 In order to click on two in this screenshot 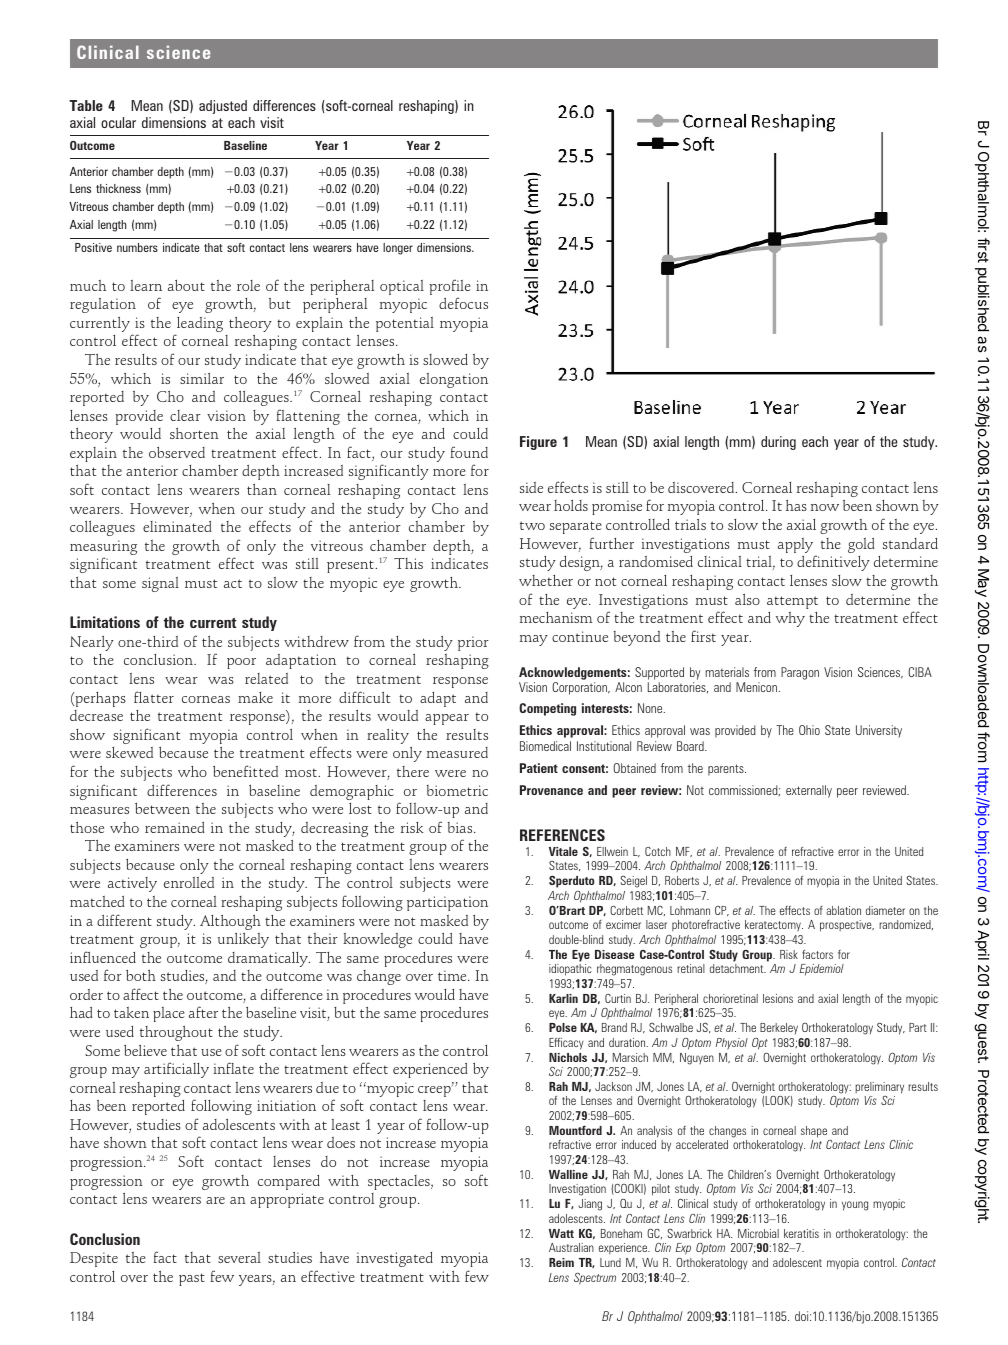, I will do `click(532, 525)`.
